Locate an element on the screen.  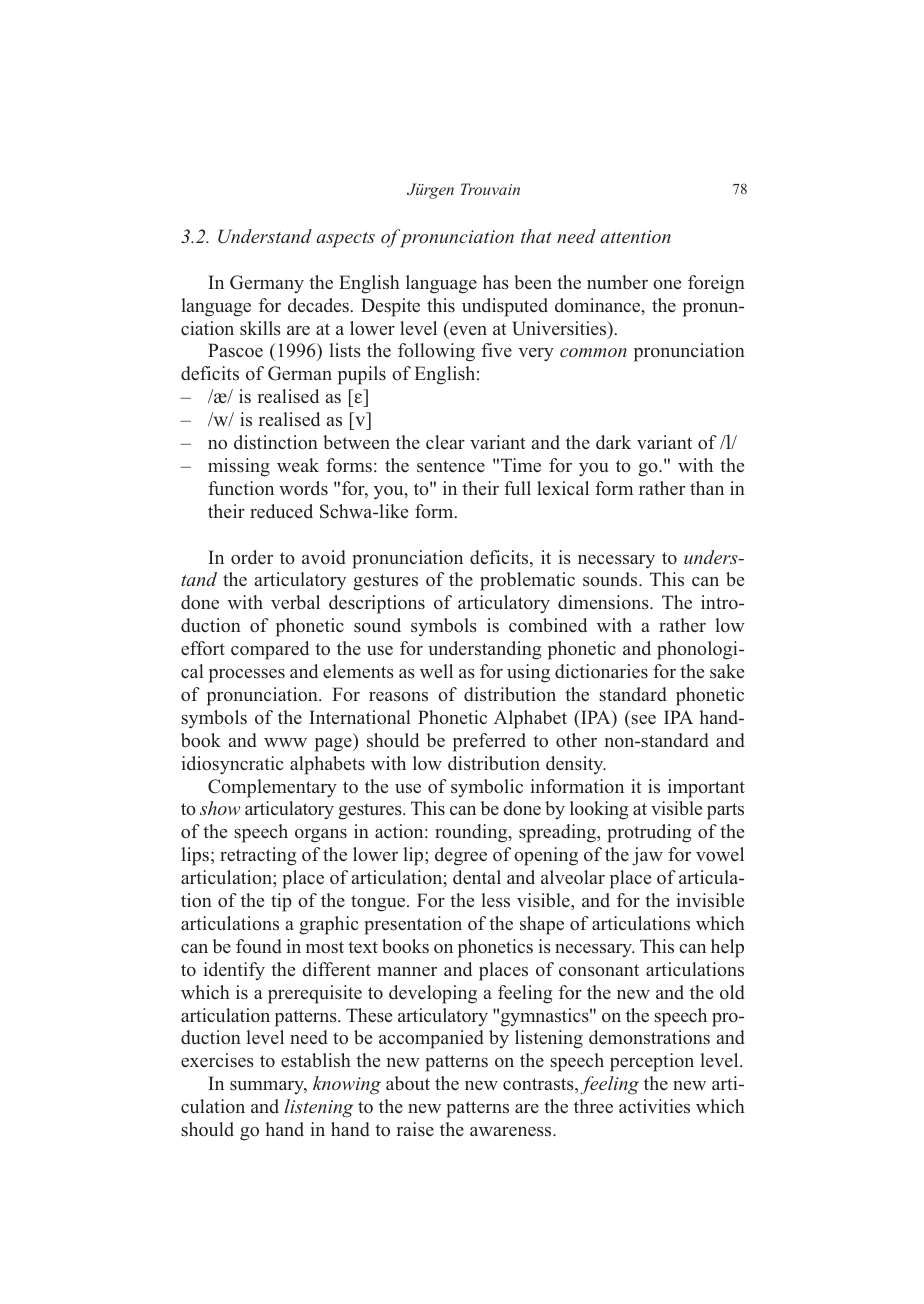
dark is located at coordinates (613, 442).
